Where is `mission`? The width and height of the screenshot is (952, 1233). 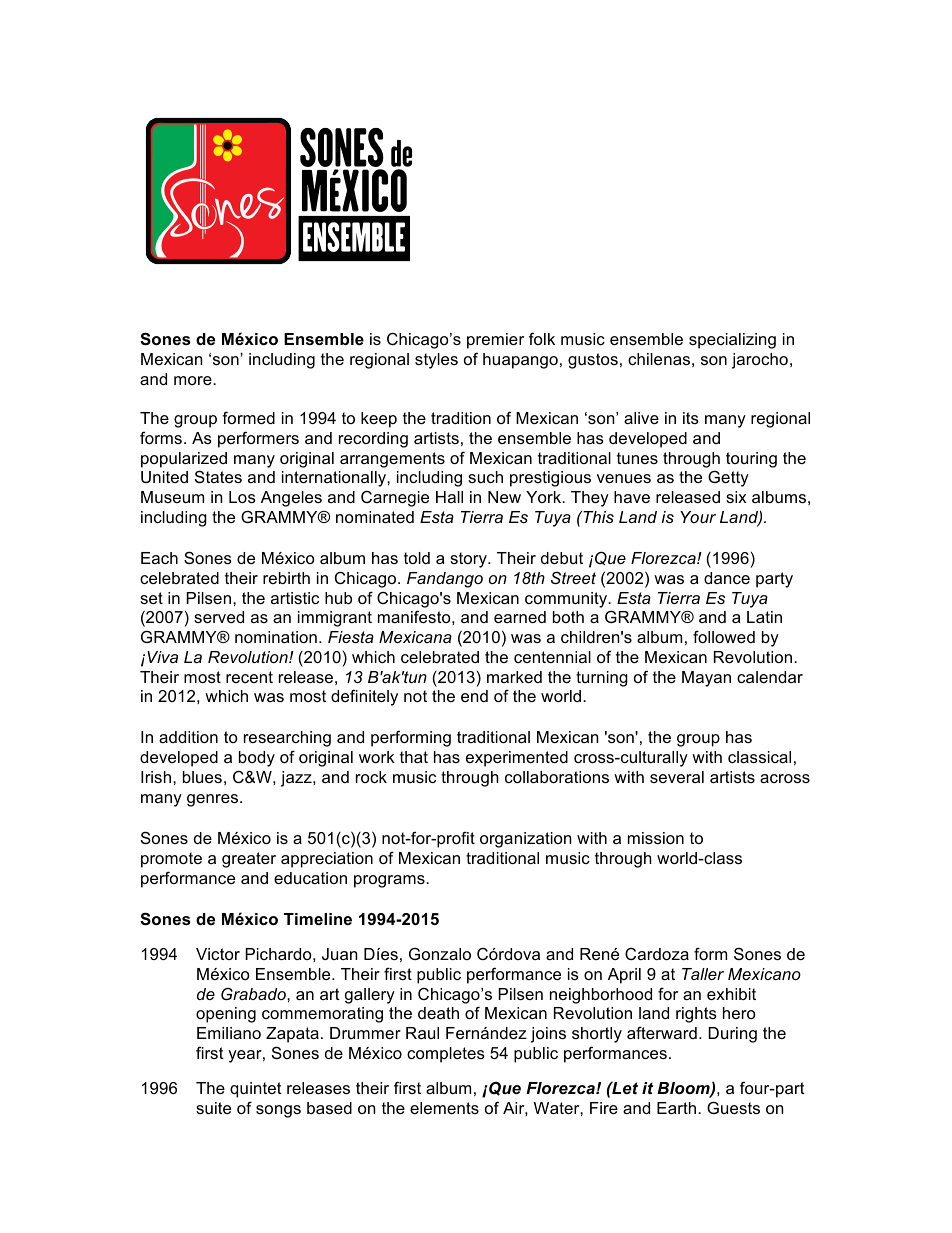
mission is located at coordinates (656, 838).
